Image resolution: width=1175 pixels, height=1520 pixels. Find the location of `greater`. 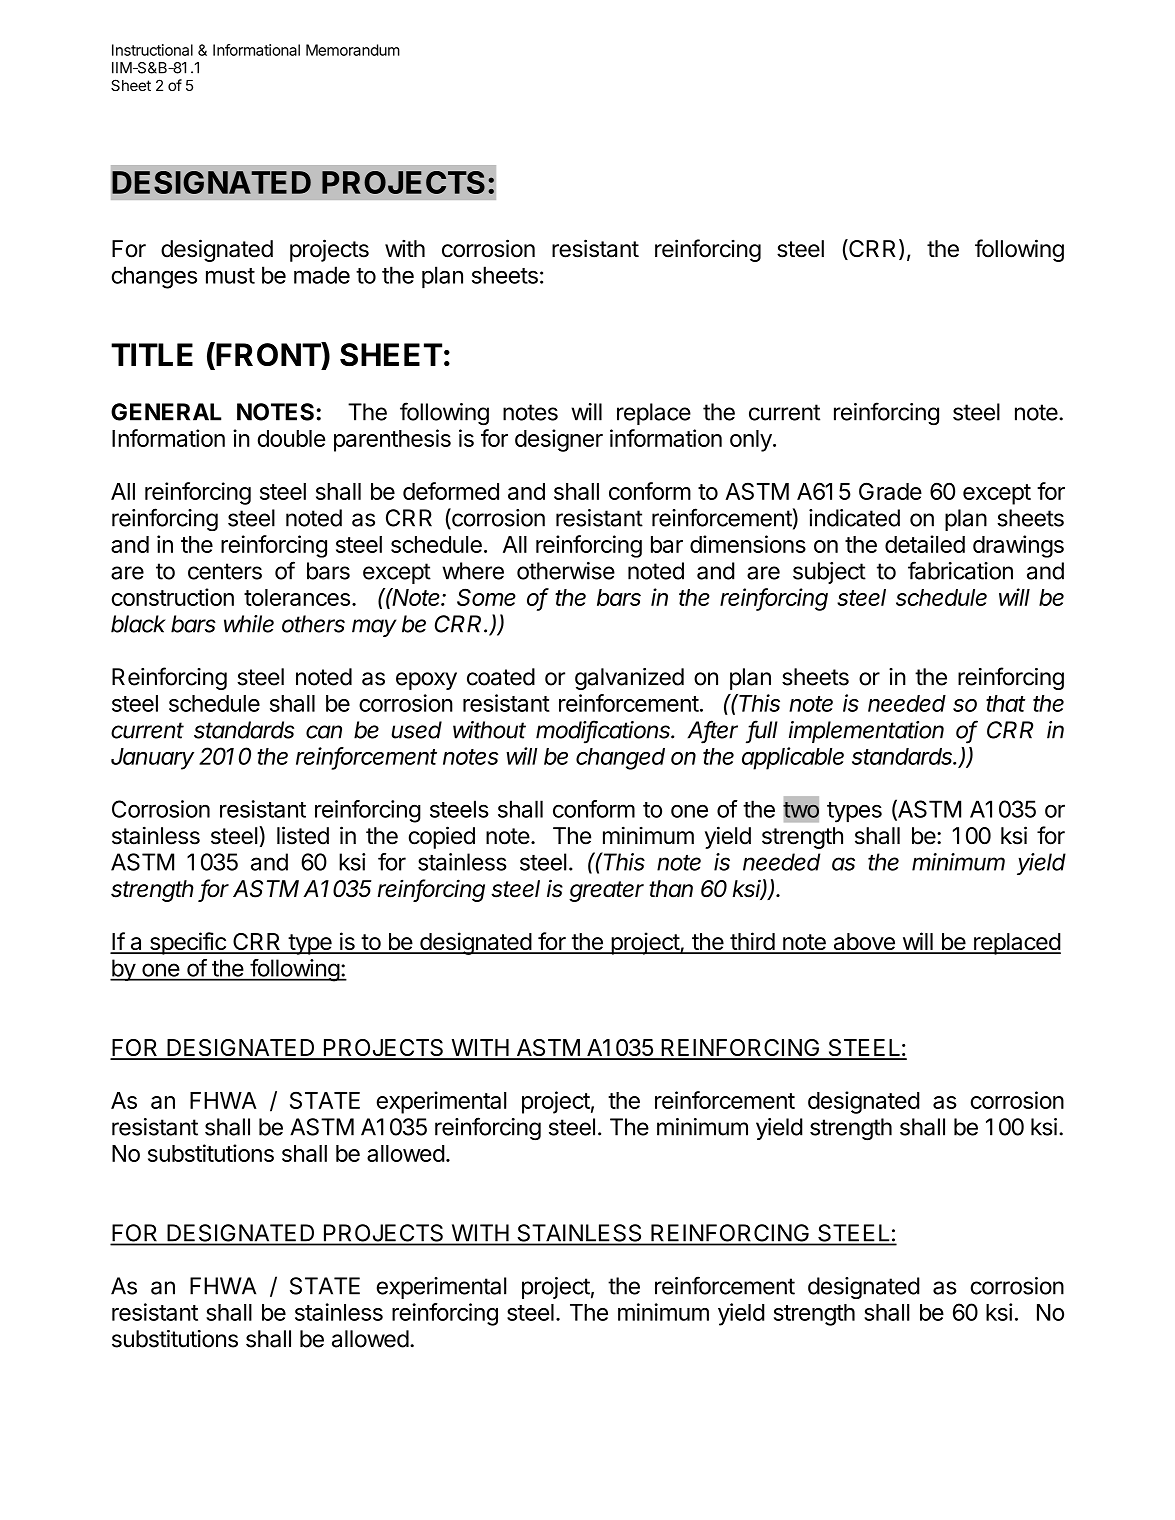

greater is located at coordinates (606, 891).
